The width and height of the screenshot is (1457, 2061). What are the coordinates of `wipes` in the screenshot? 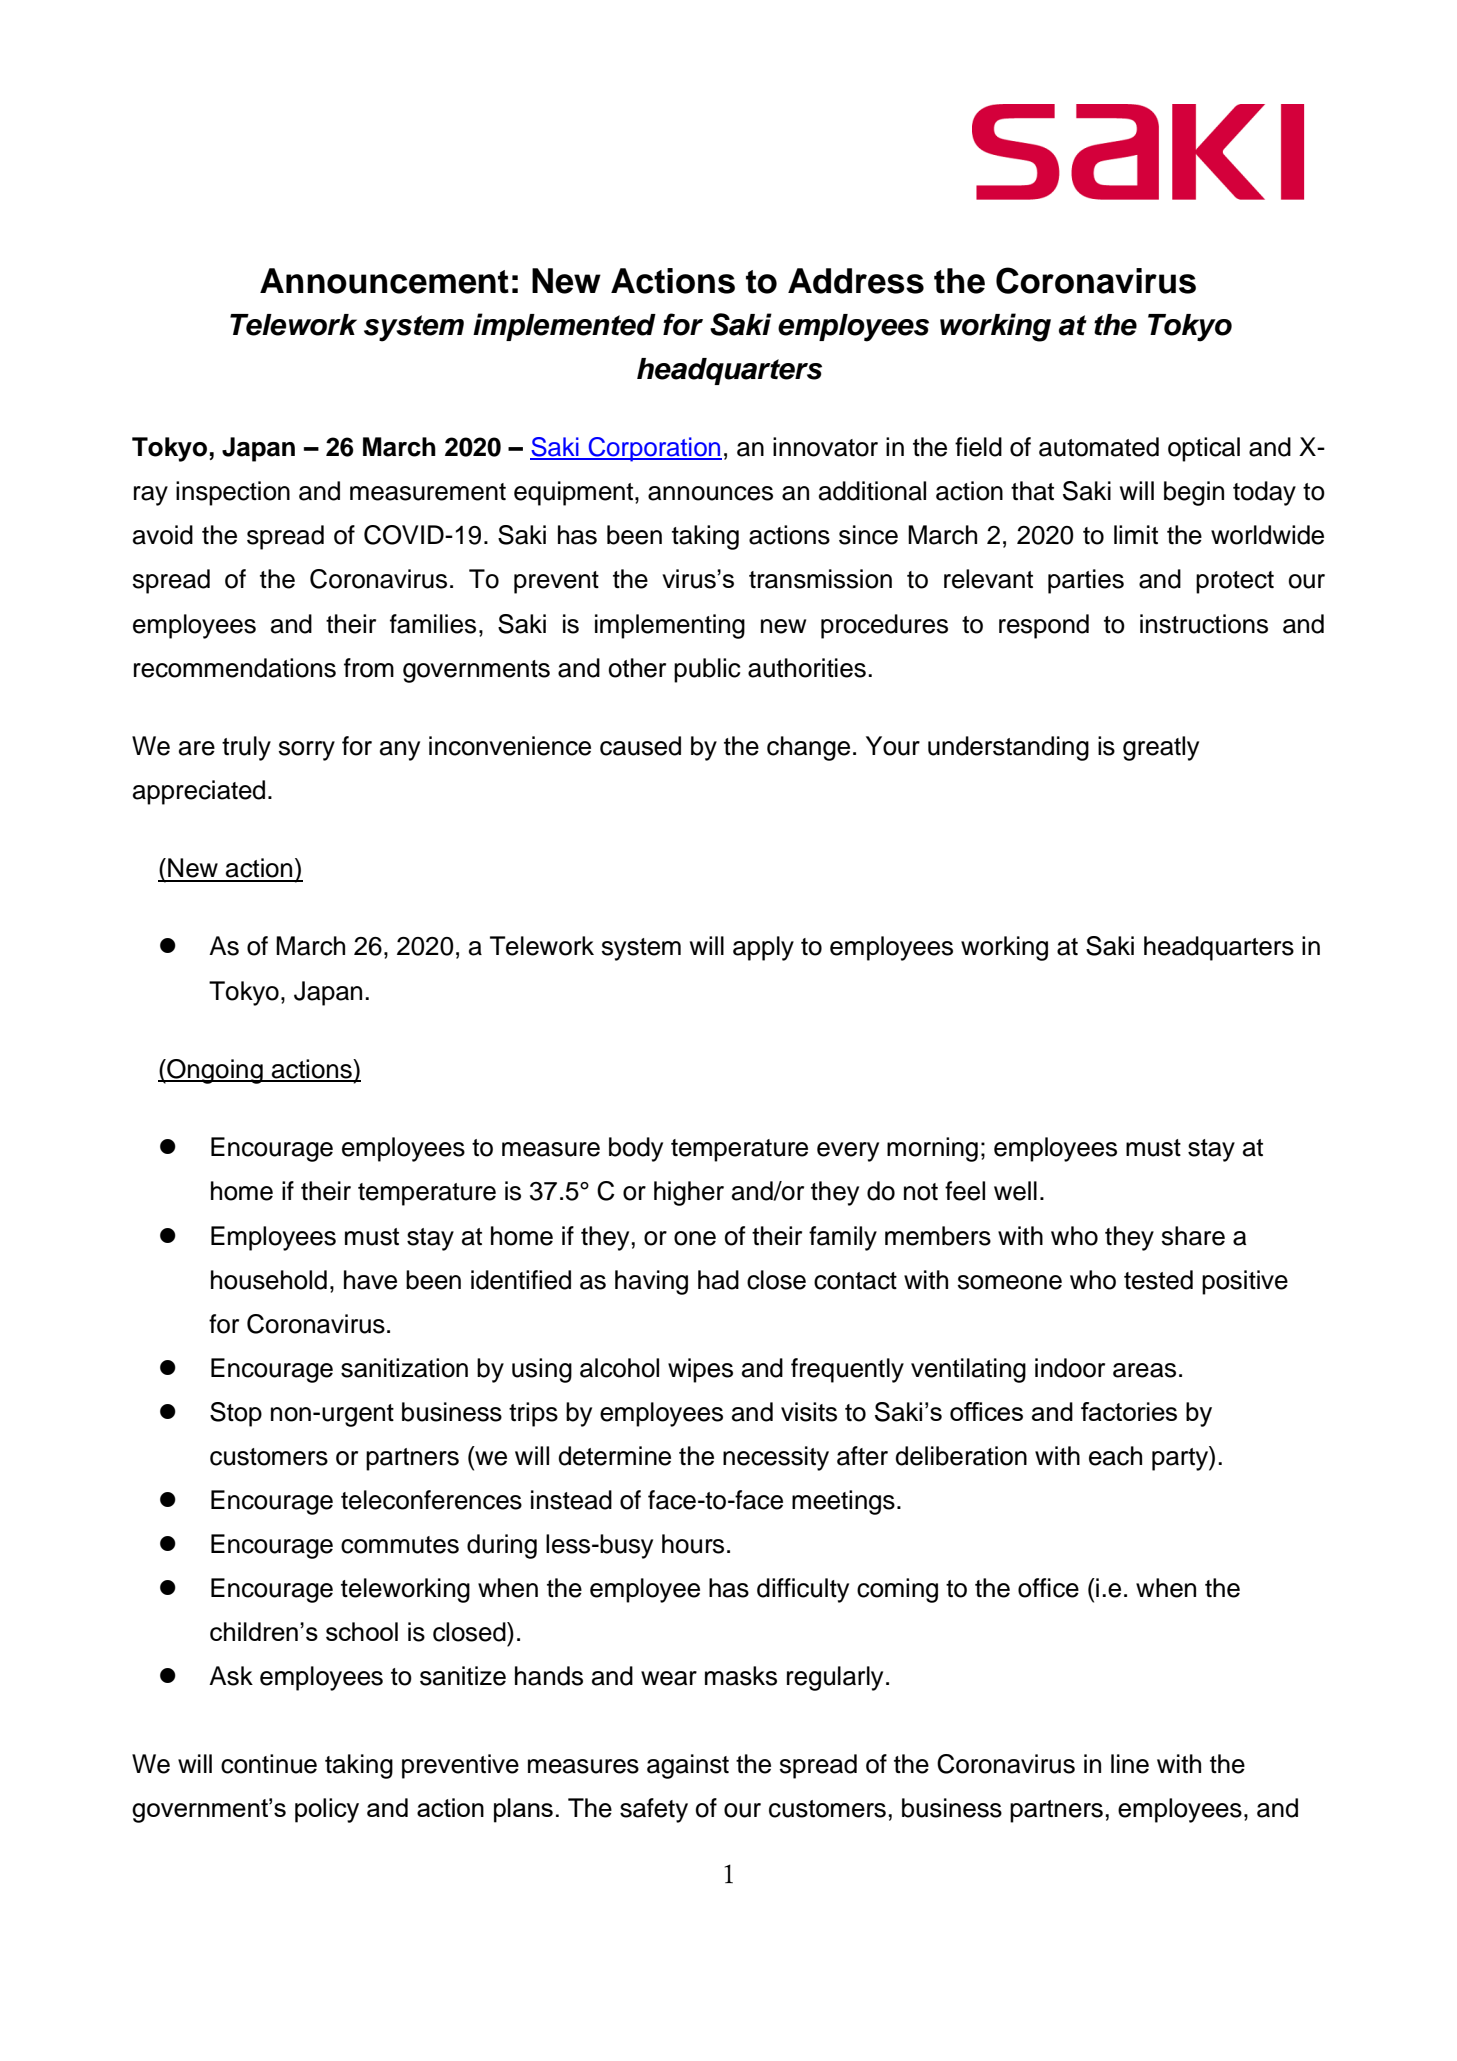 It's located at (700, 1370).
